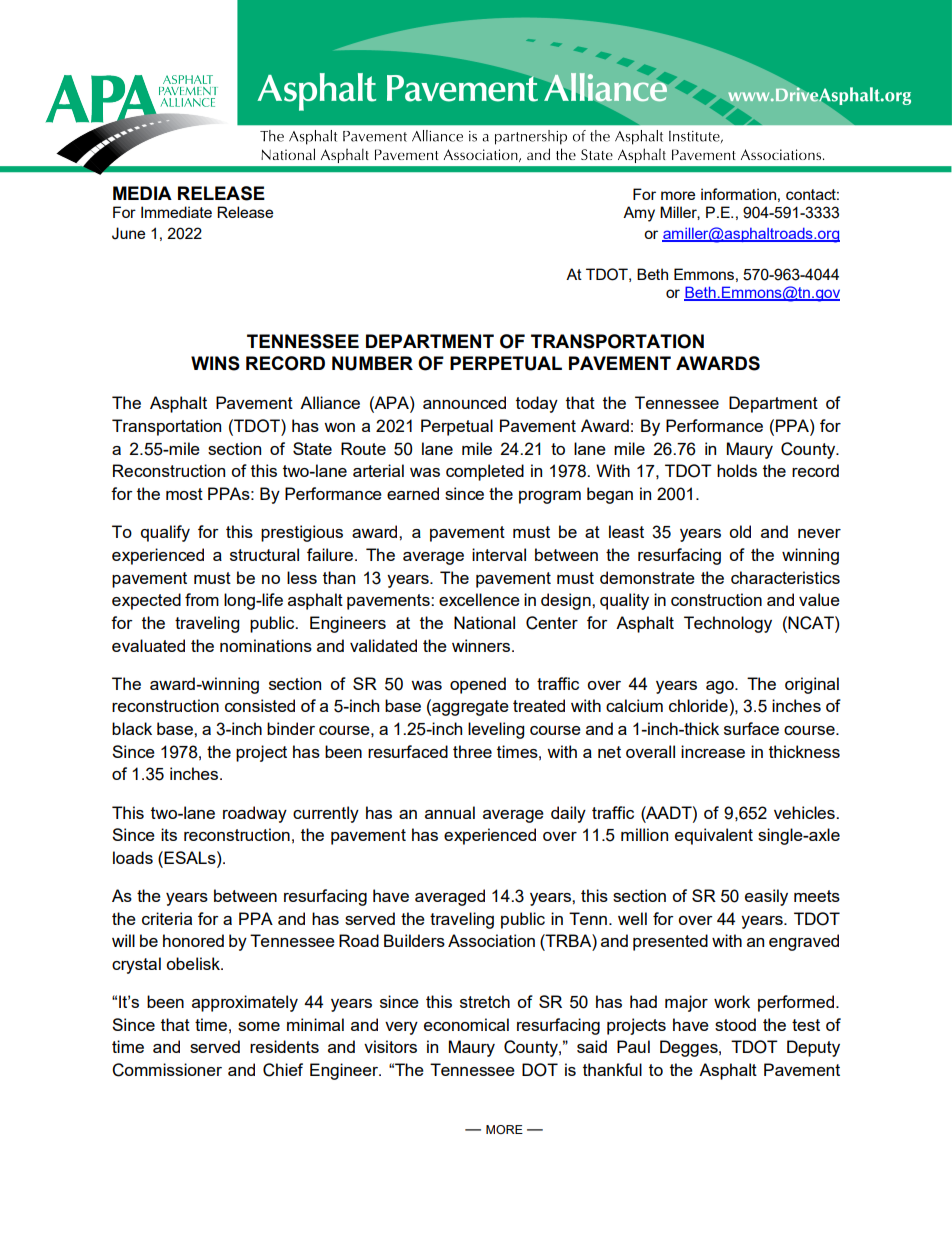 The image size is (952, 1233). I want to click on Technology, so click(728, 624).
